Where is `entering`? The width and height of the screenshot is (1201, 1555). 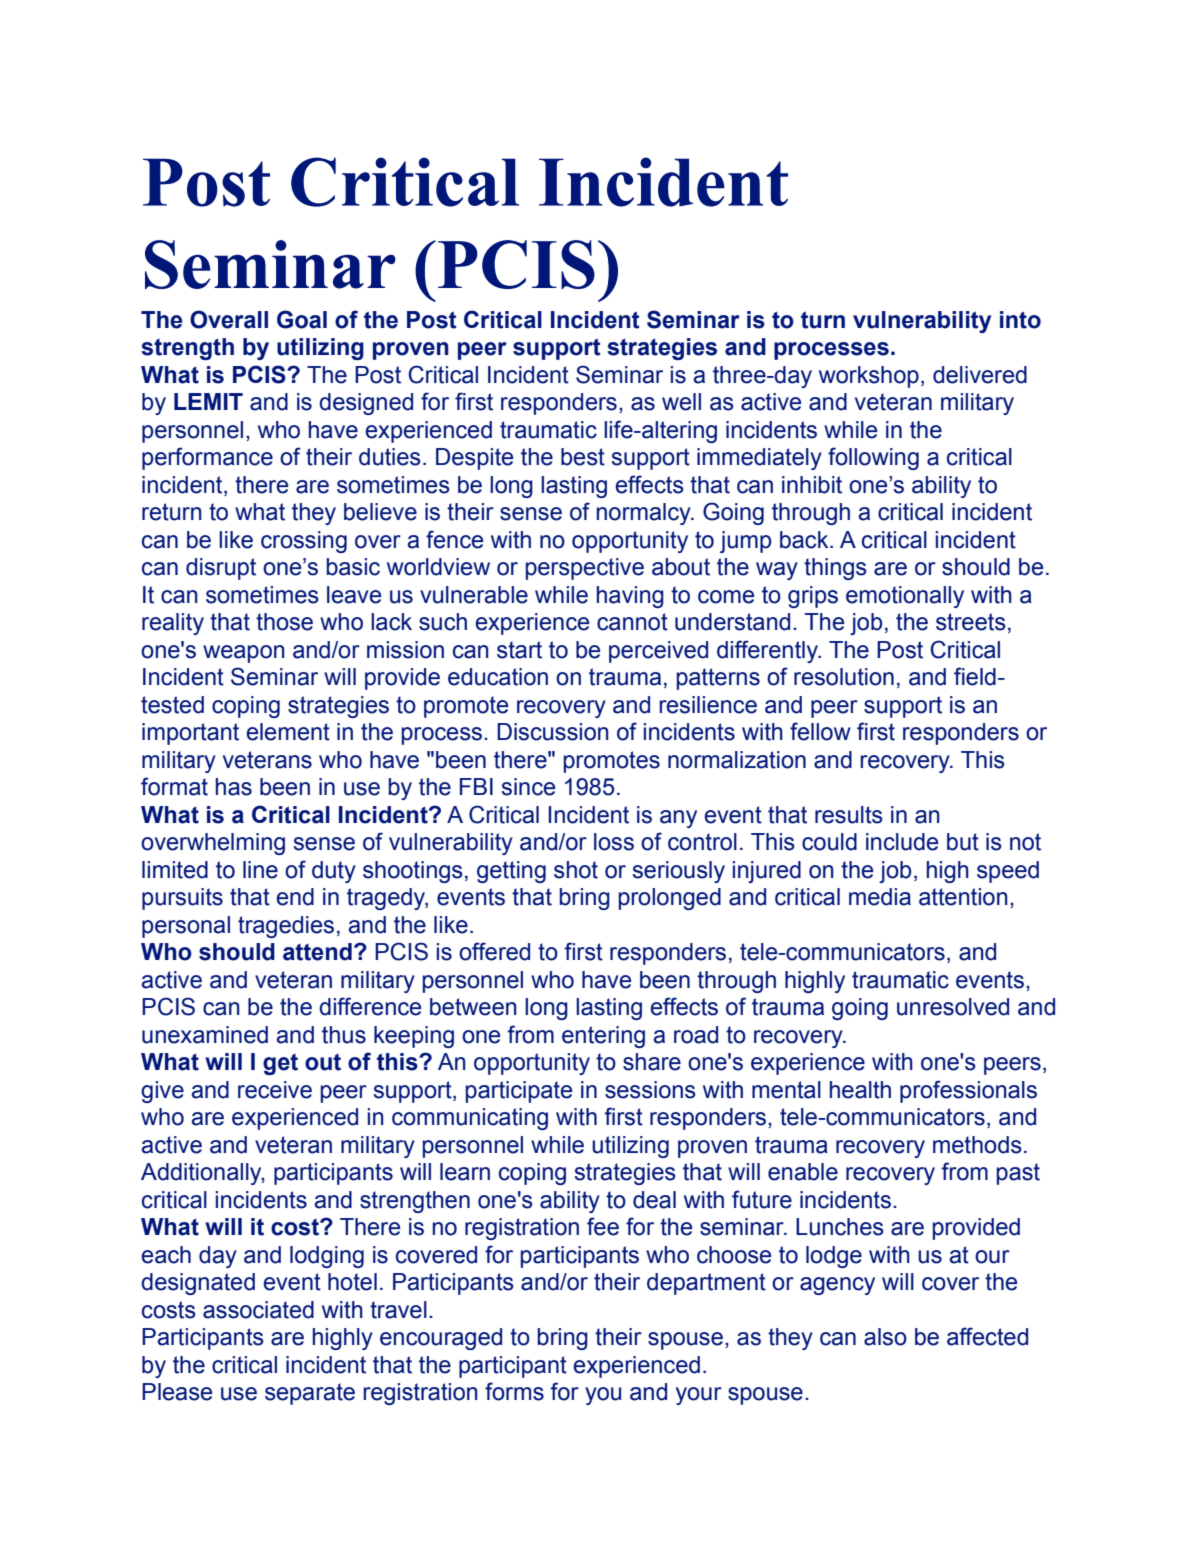
entering is located at coordinates (603, 1037).
